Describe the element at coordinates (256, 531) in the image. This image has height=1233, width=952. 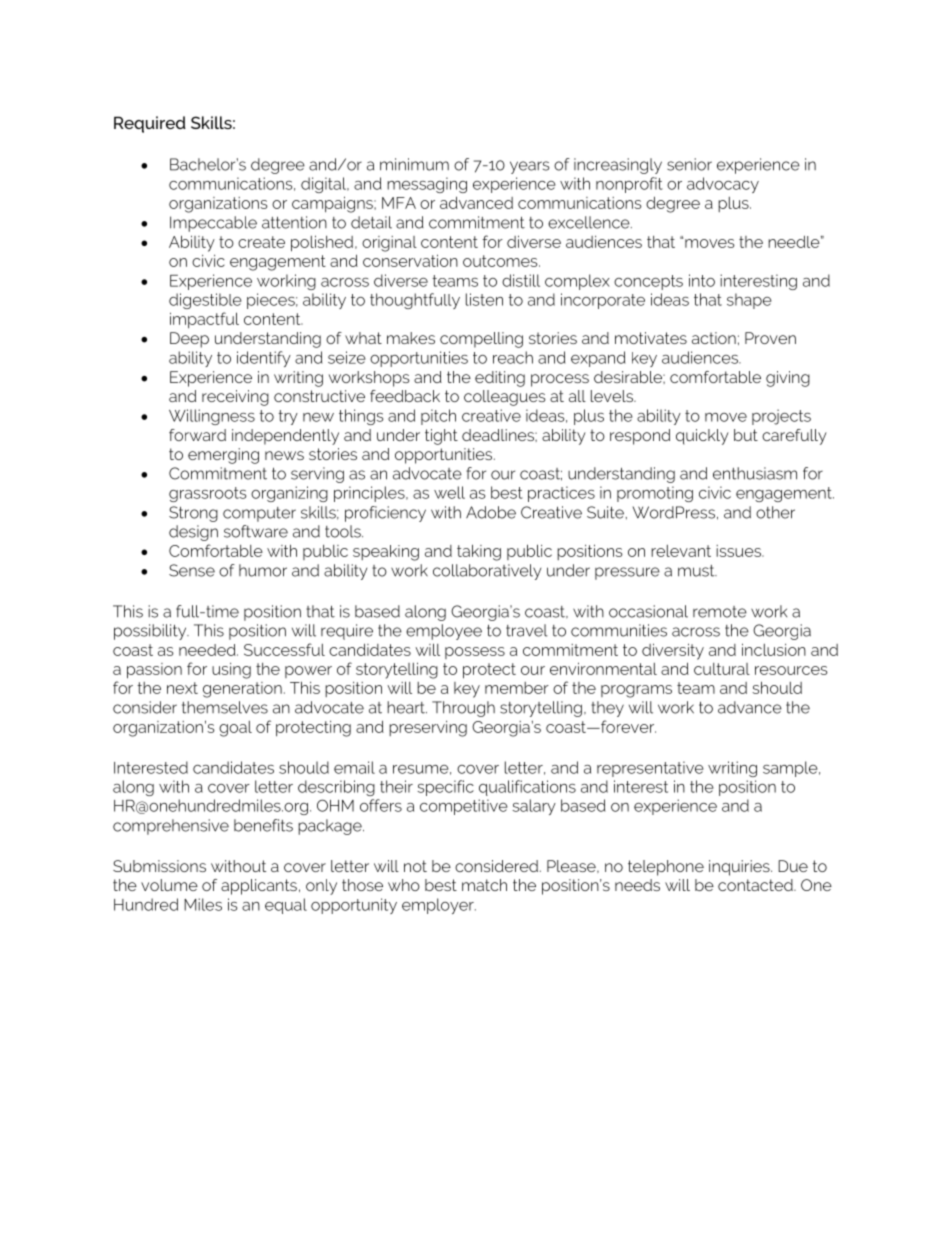
I see `software` at that location.
